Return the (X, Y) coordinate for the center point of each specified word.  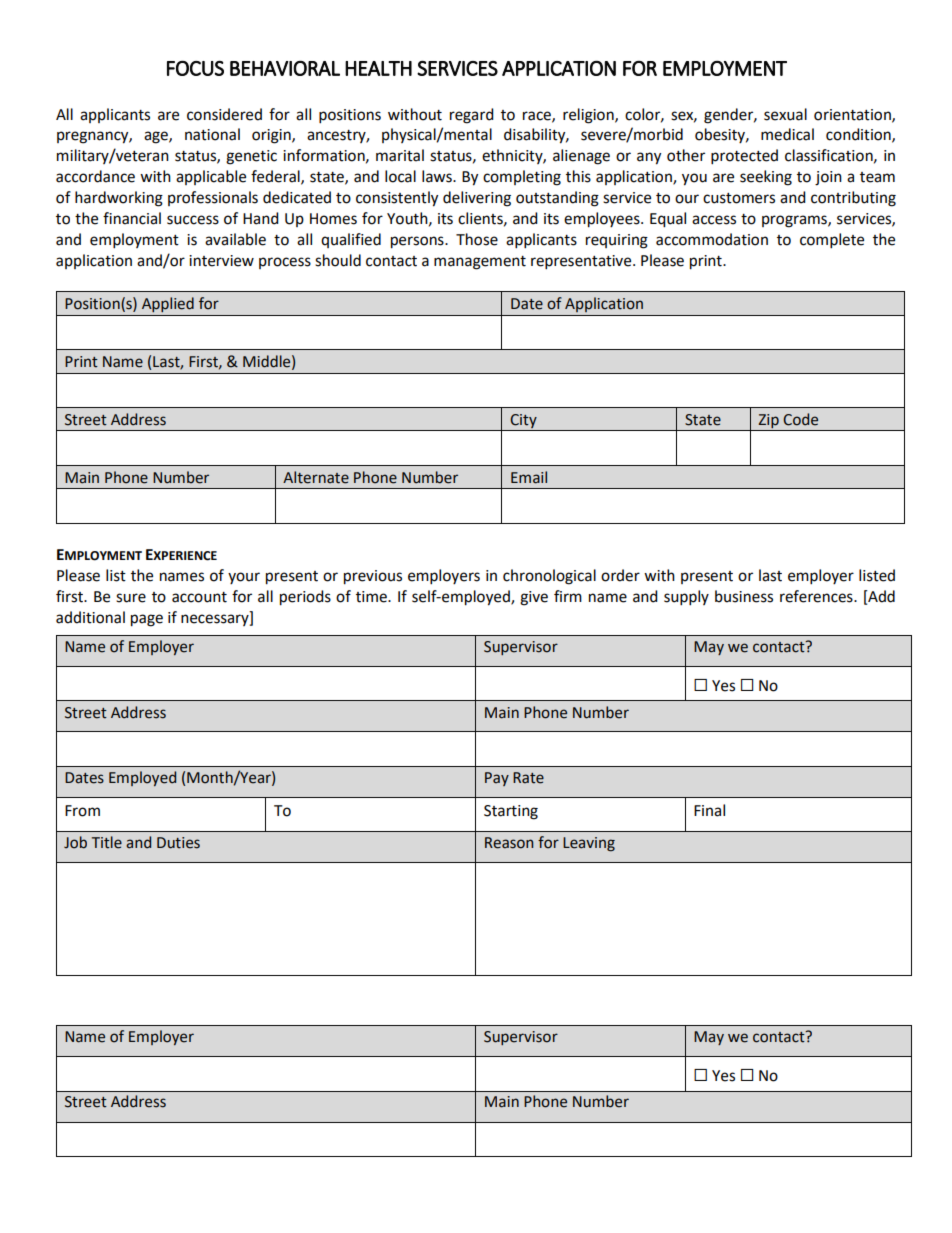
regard (472, 116)
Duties (178, 843)
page (147, 620)
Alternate (316, 477)
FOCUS (195, 68)
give (534, 598)
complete (832, 241)
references (817, 596)
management (480, 263)
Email (529, 477)
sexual (785, 114)
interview (221, 261)
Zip (768, 421)
